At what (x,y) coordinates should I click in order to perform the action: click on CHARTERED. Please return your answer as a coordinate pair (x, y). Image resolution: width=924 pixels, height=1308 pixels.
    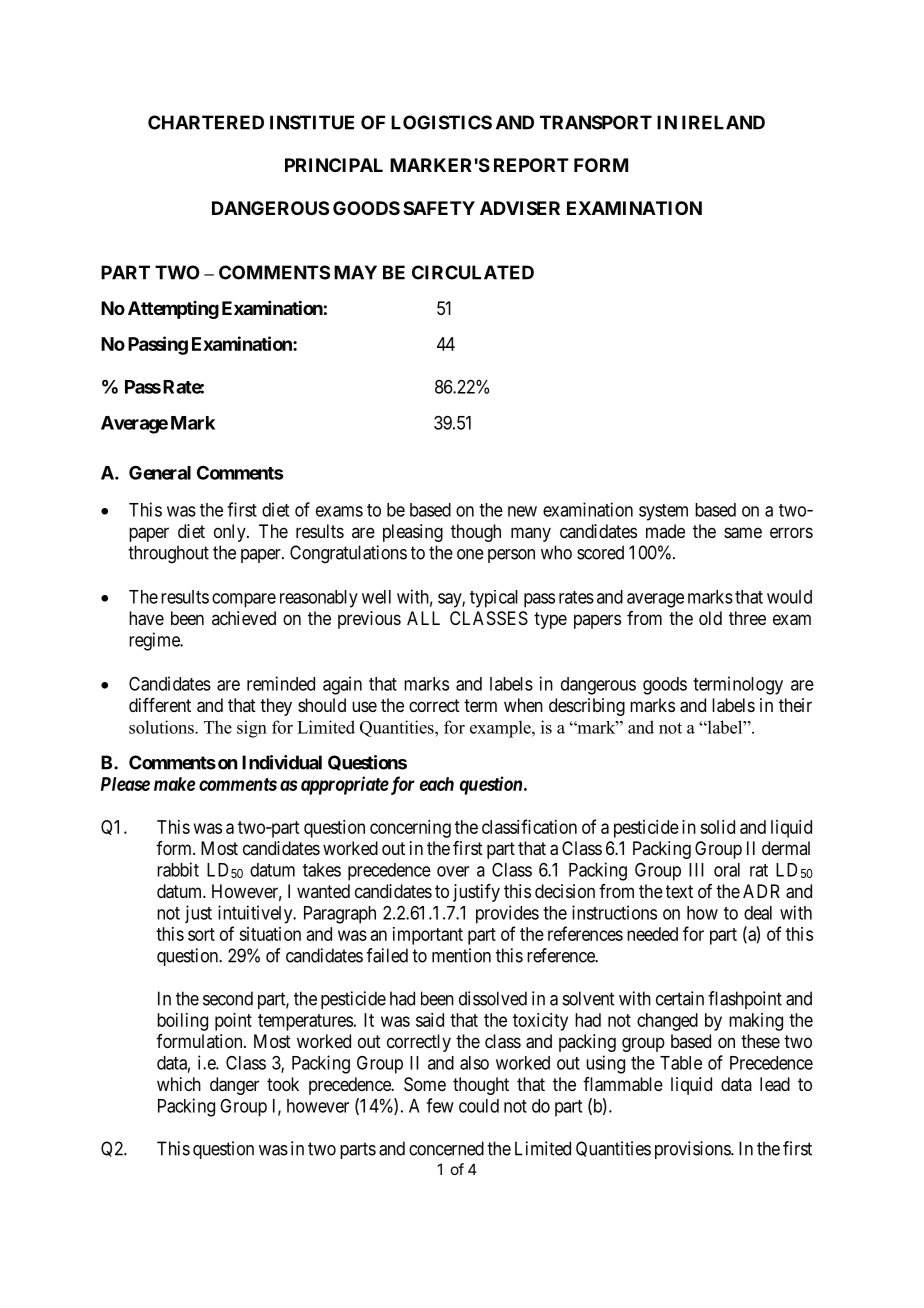
    Looking at the image, I should click on (206, 122).
